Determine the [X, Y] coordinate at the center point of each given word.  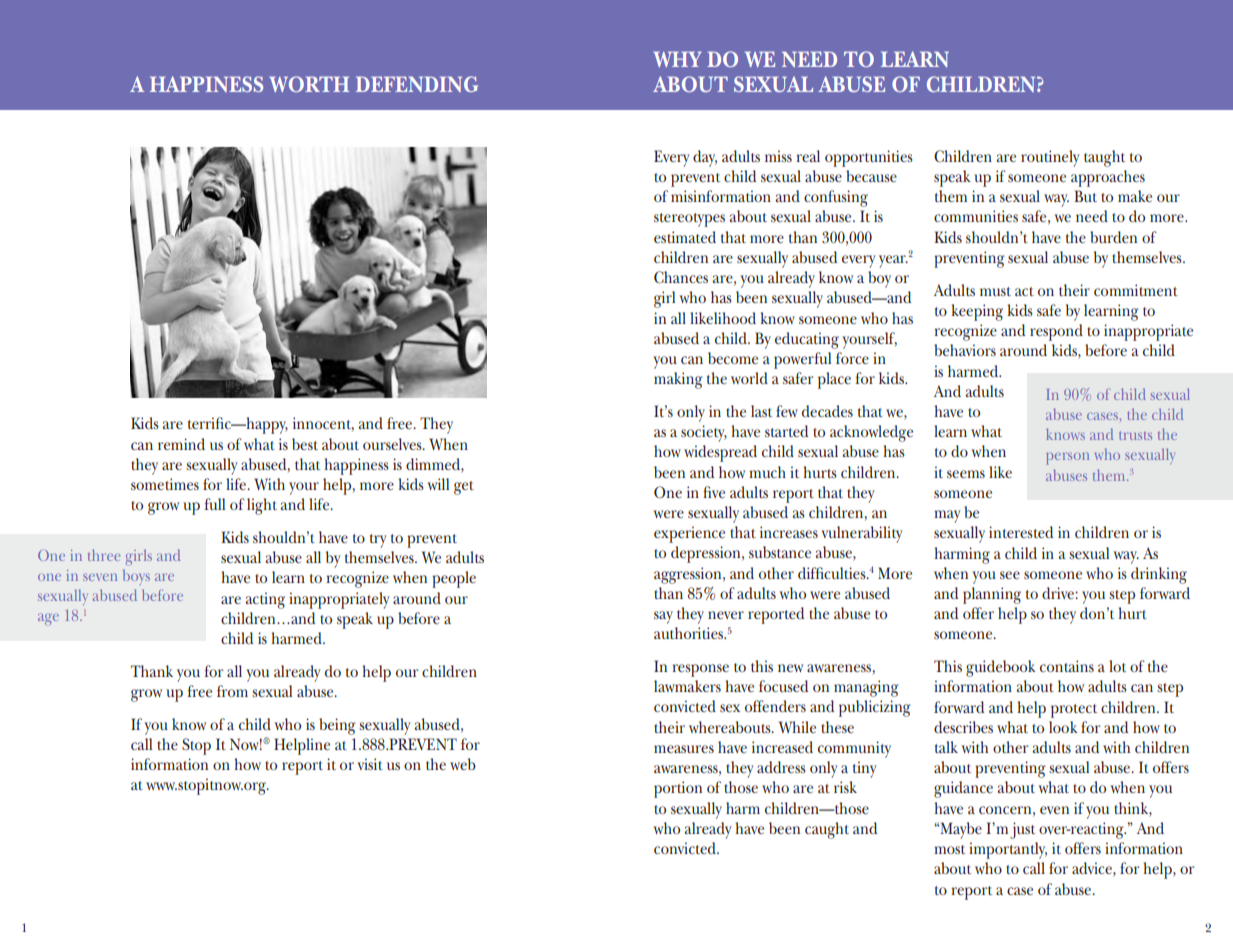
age [48, 619]
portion [678, 789]
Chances [681, 277]
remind [181, 444]
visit [370, 764]
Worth [309, 84]
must [995, 291]
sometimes [165, 484]
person [1067, 458]
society [704, 433]
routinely [1050, 158]
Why [677, 59]
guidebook [1001, 668]
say [663, 617]
